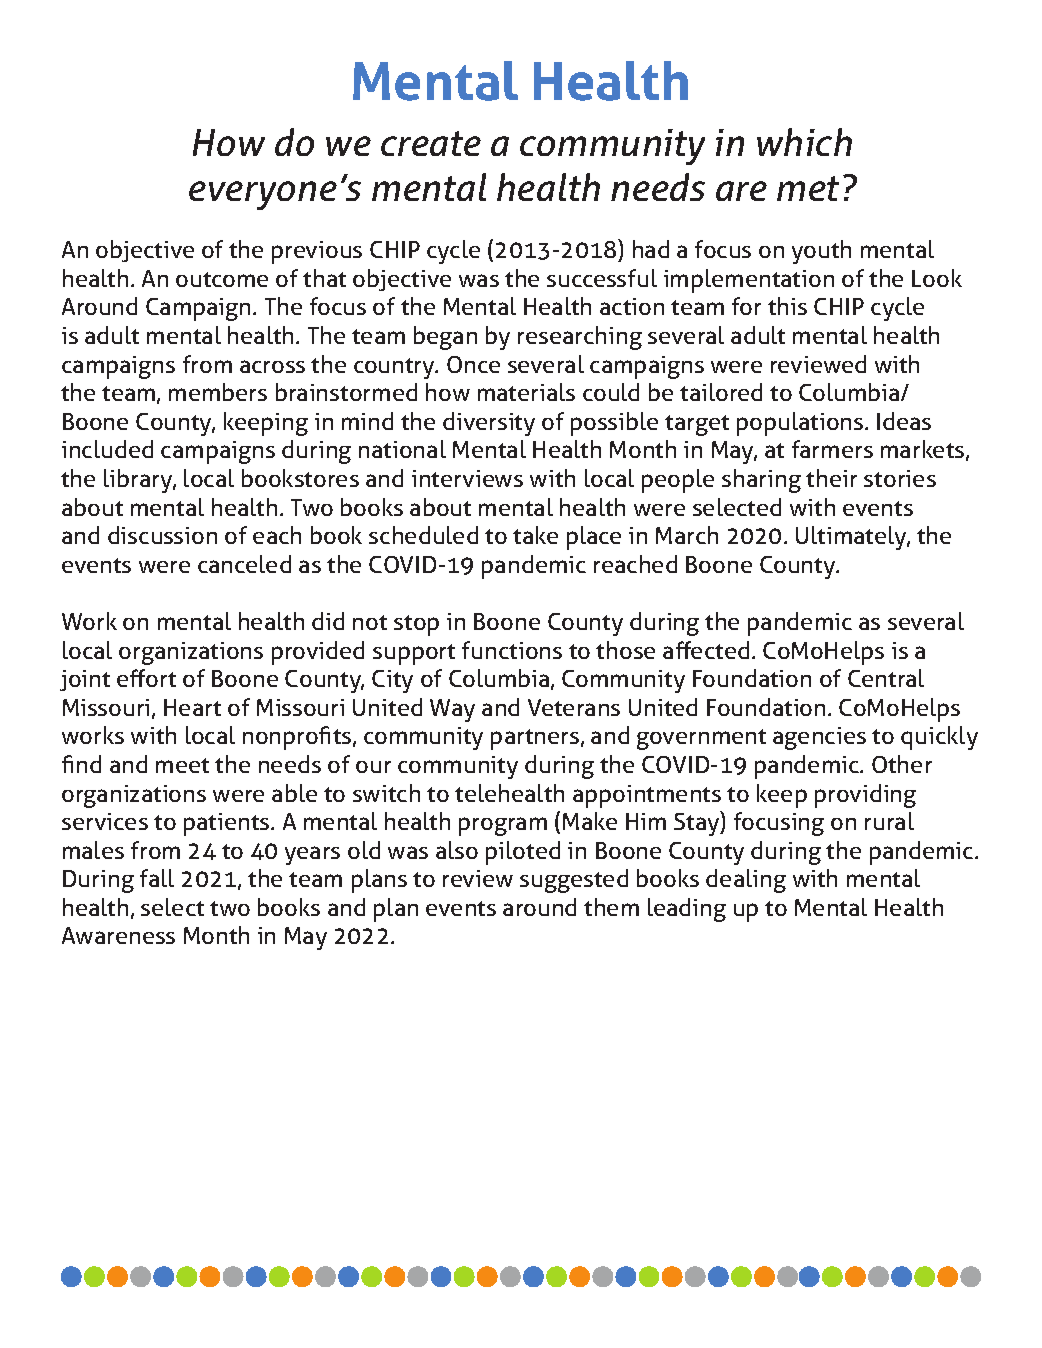  Describe the element at coordinates (819, 738) in the document. I see `agencies` at that location.
